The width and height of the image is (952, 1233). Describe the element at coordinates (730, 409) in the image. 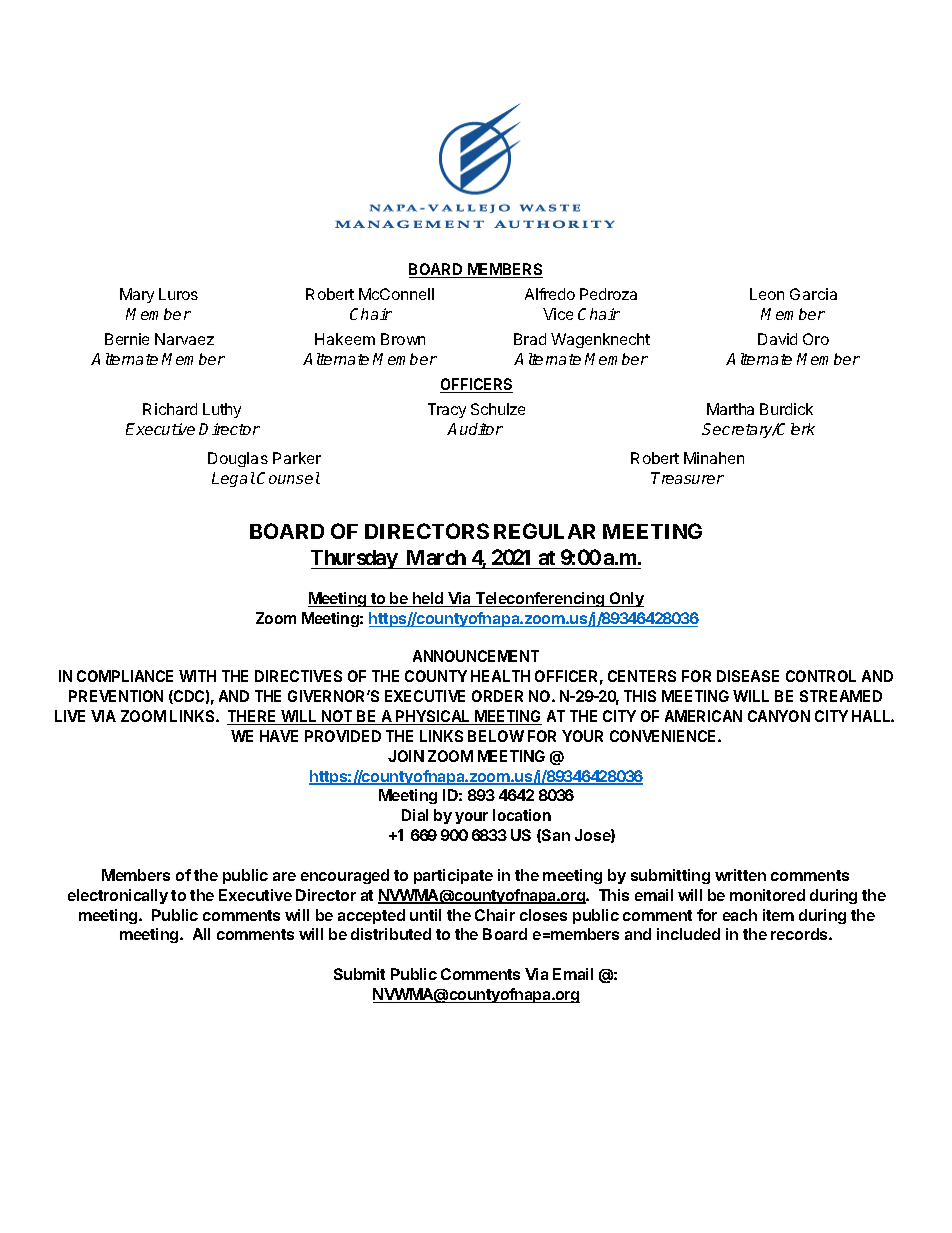

I see `Martha` at that location.
